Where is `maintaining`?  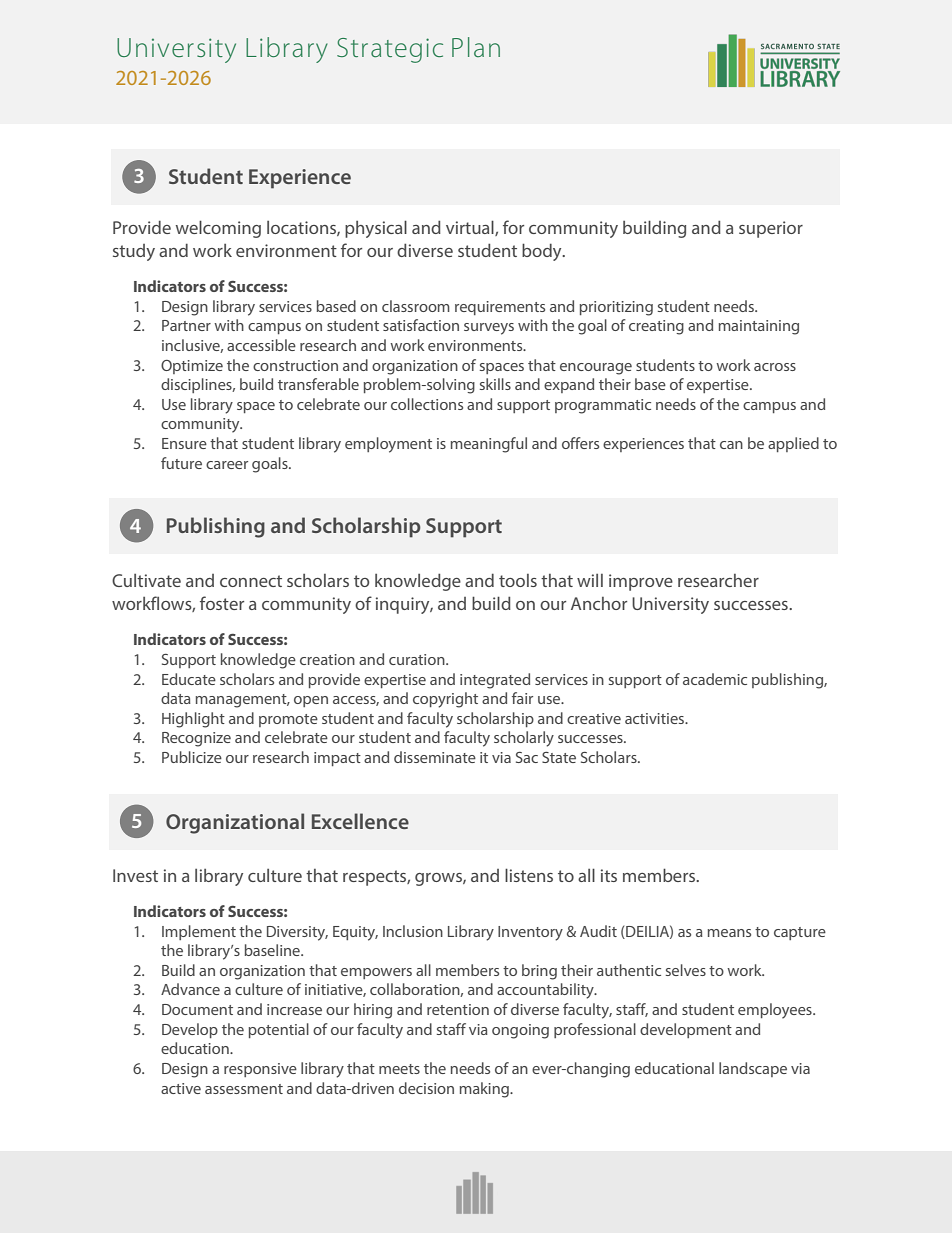 maintaining is located at coordinates (759, 327).
